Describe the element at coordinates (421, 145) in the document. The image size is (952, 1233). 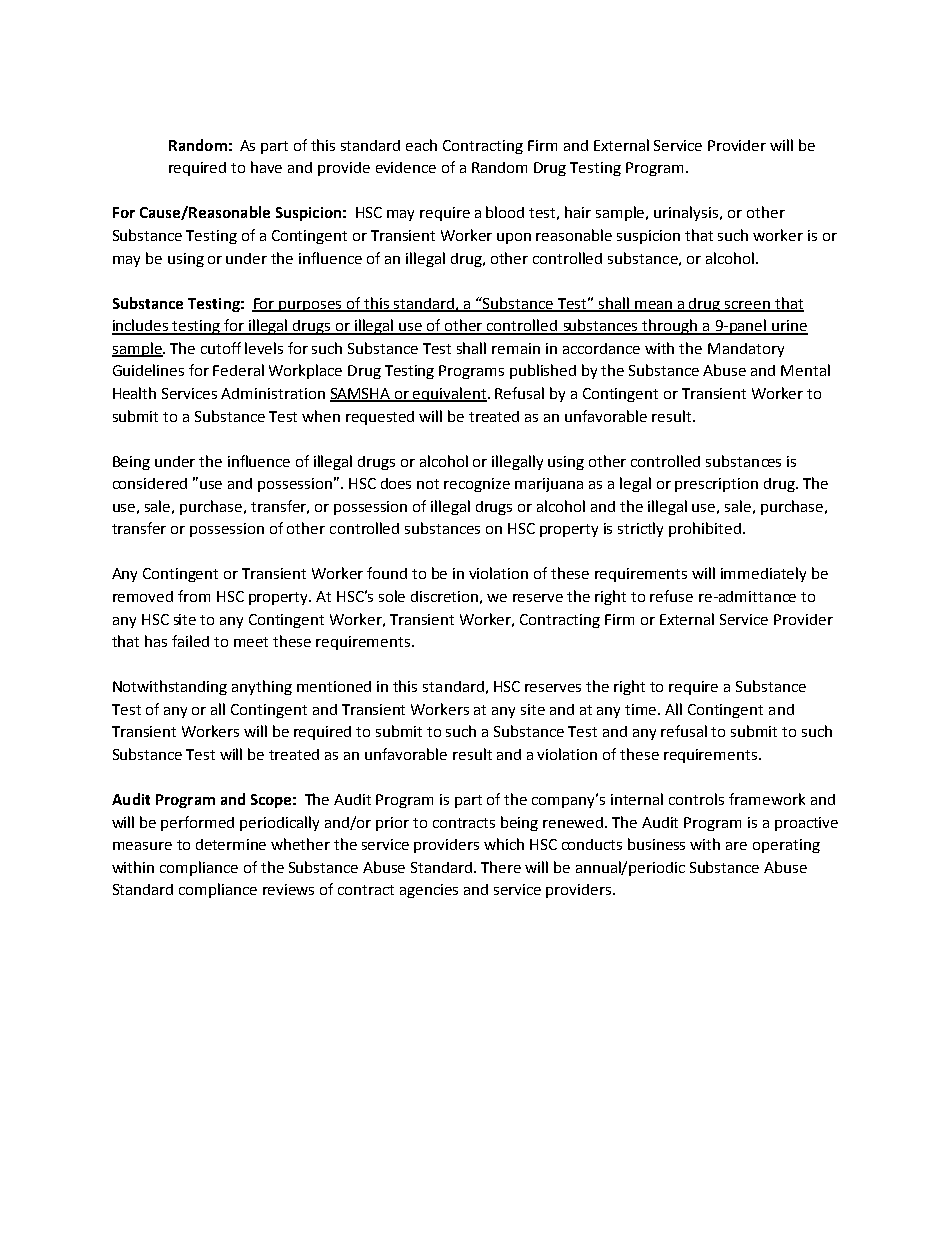
I see `each` at that location.
